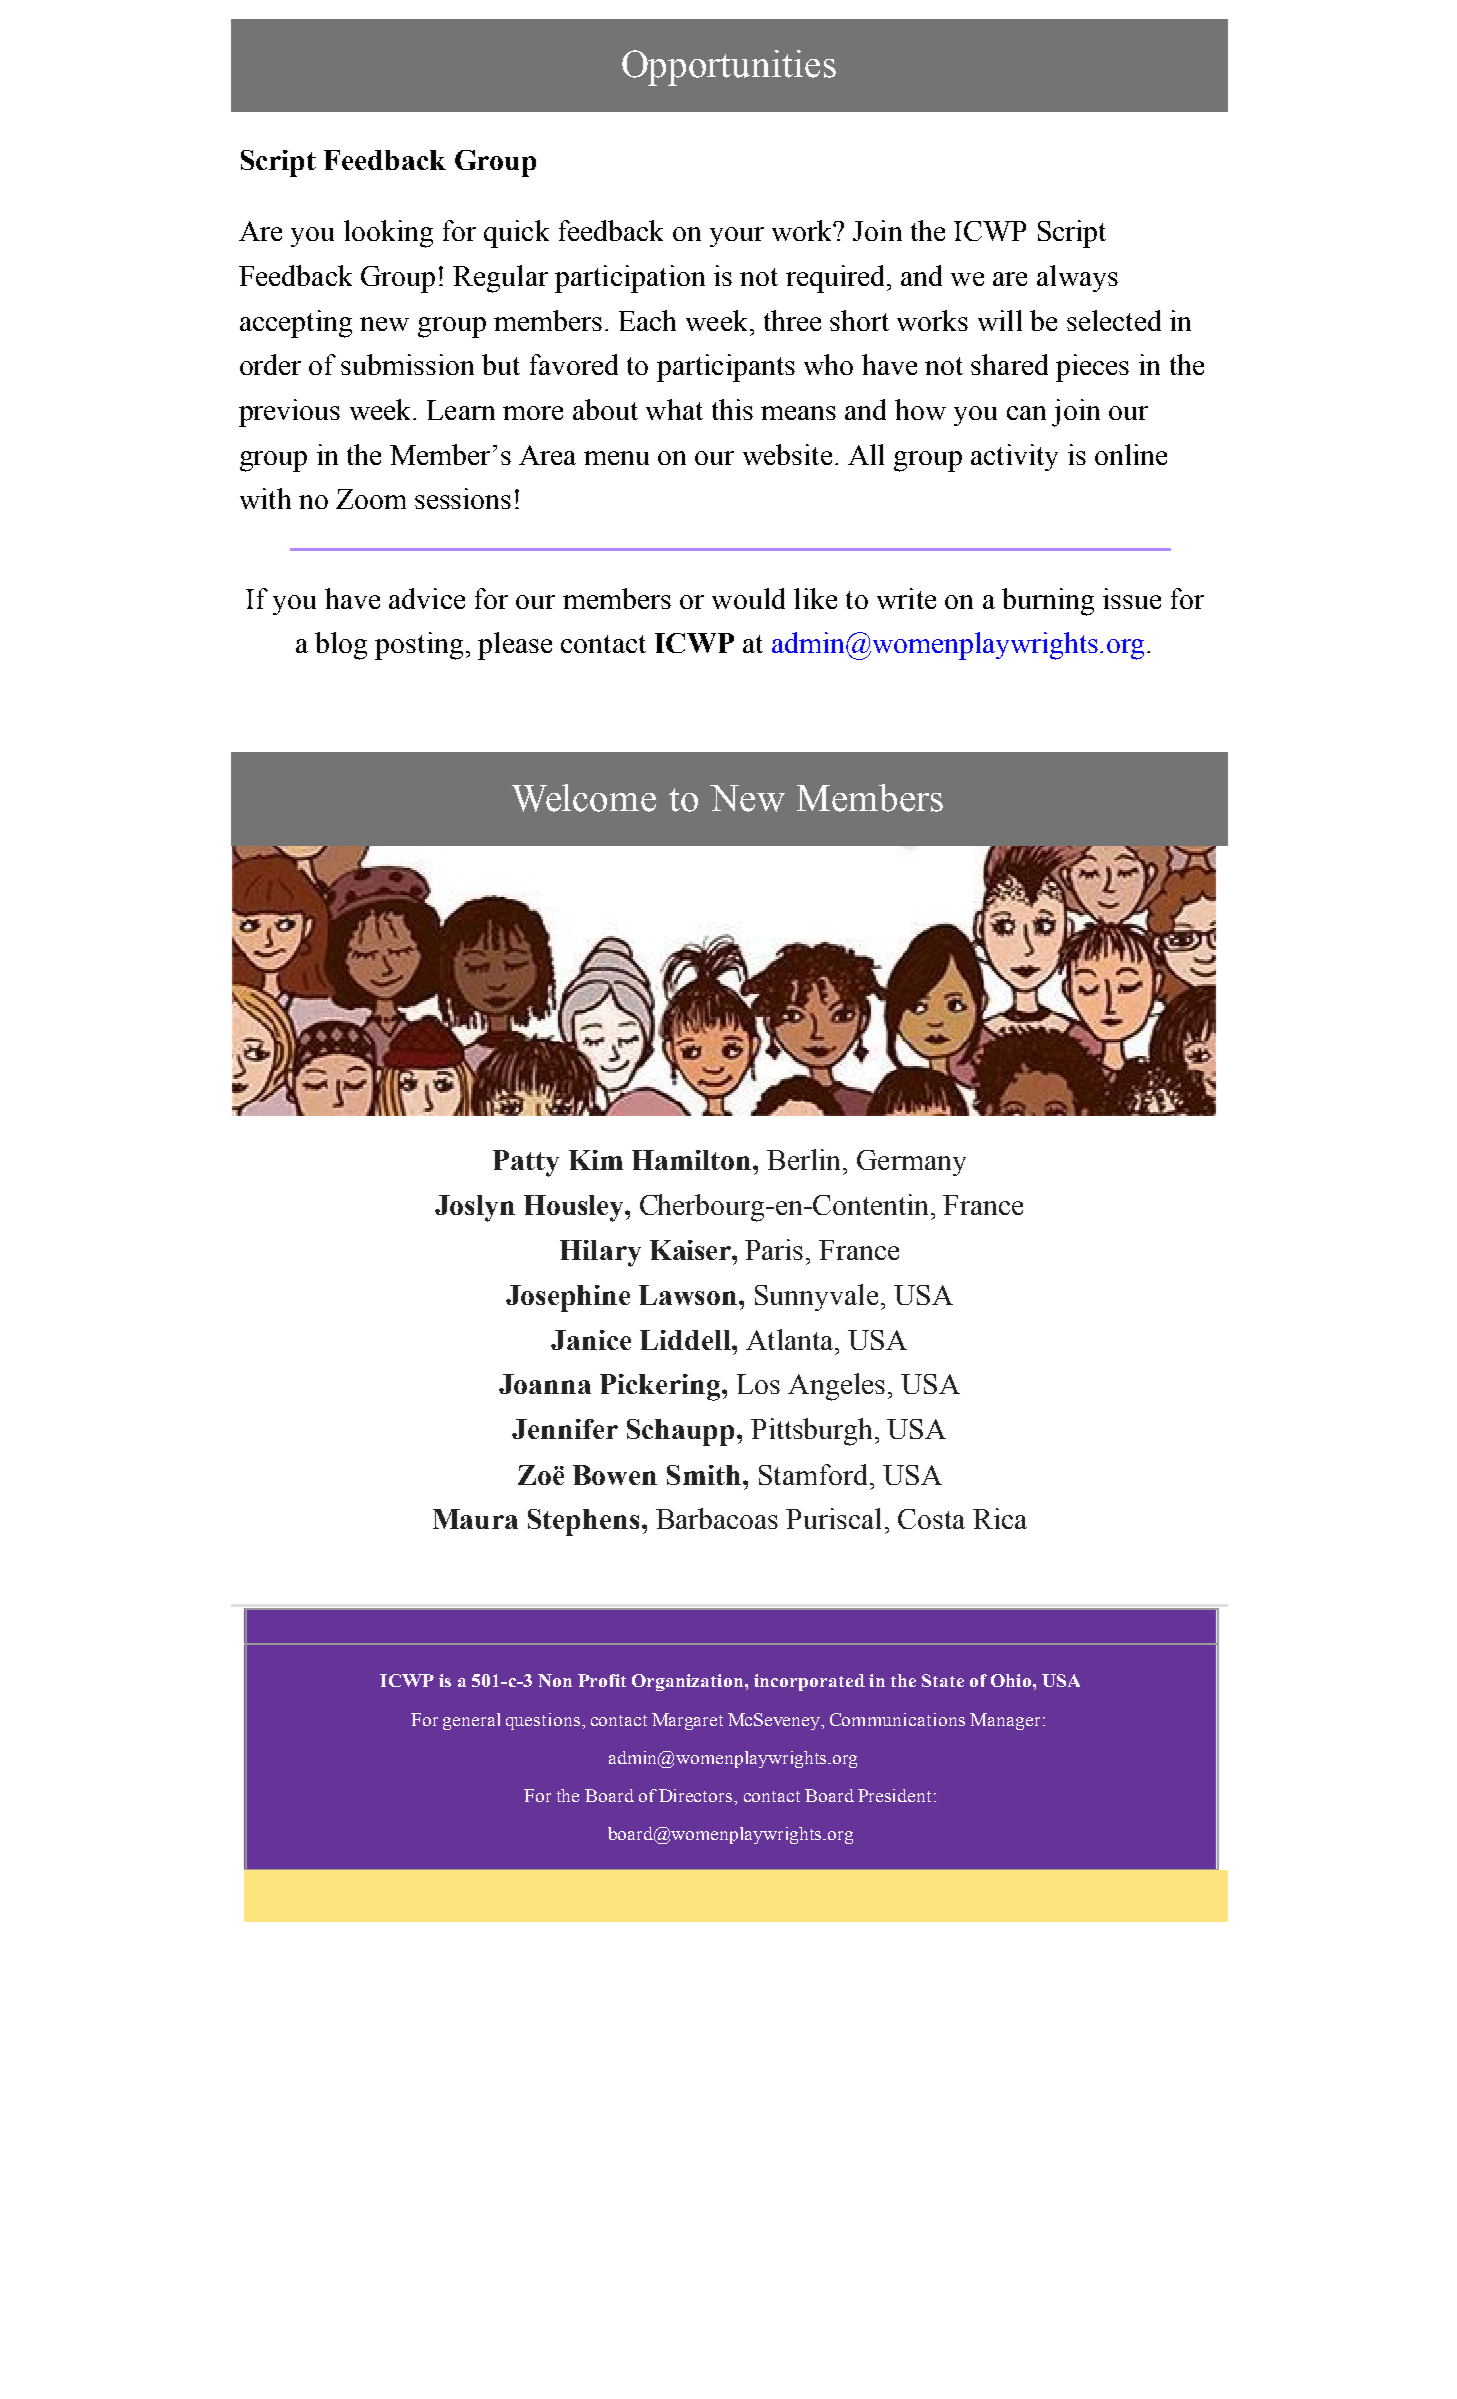 The image size is (1457, 2399). Describe the element at coordinates (729, 68) in the screenshot. I see `Opportunities` at that location.
